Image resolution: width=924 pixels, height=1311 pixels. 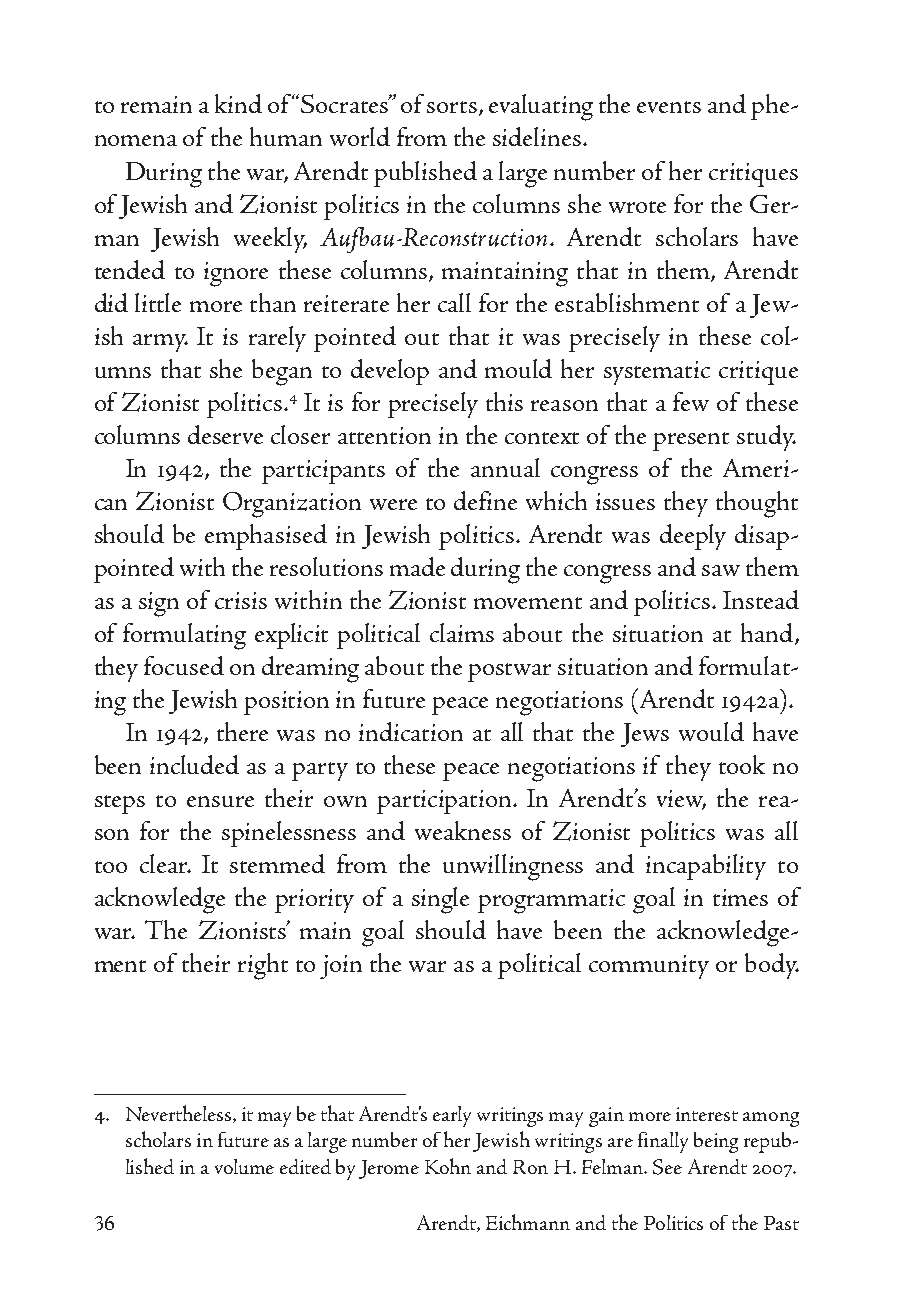 What do you see at coordinates (238, 103) in the page?
I see `kind` at bounding box center [238, 103].
